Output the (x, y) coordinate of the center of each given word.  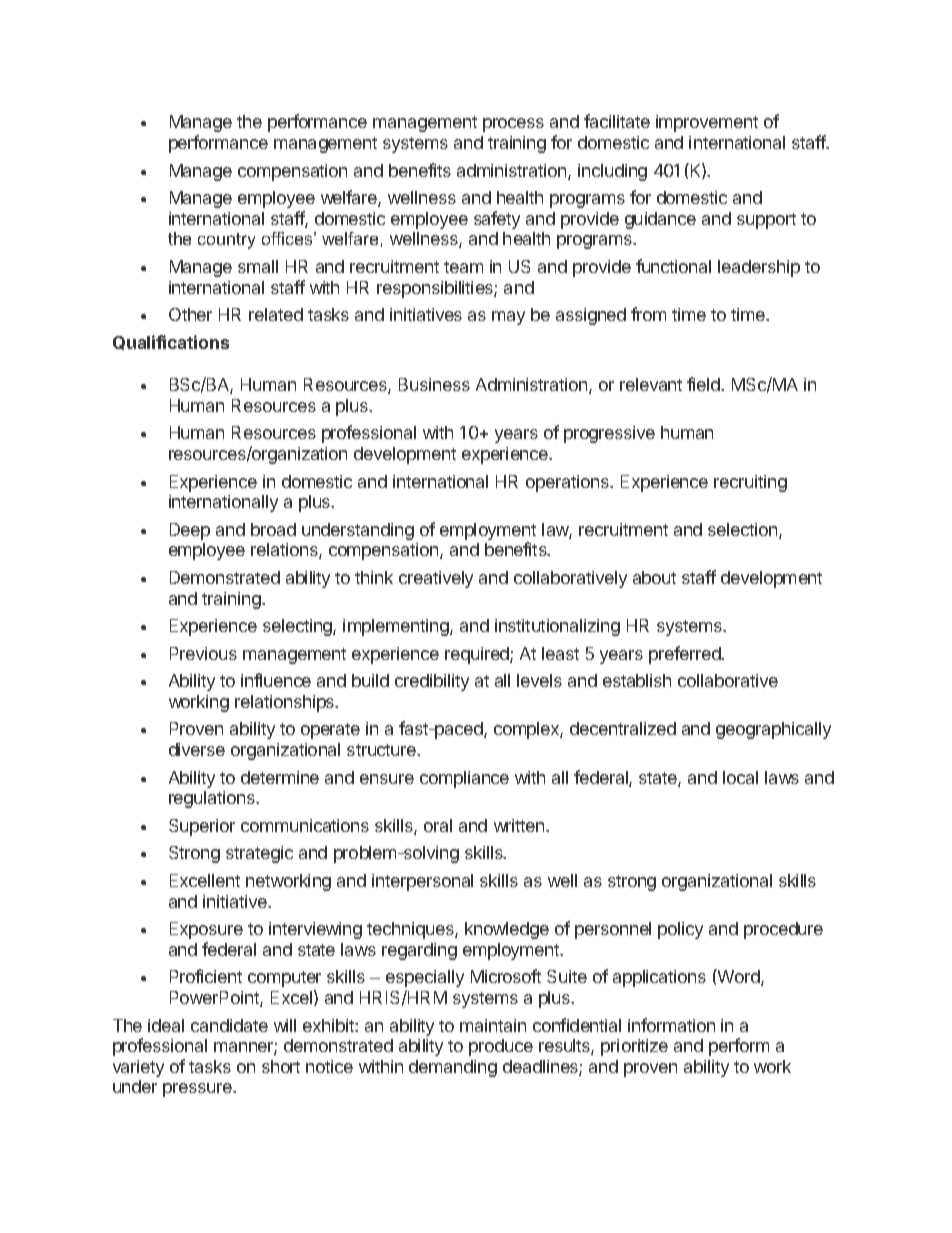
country (226, 241)
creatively (436, 579)
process (513, 125)
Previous (203, 653)
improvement (707, 123)
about (654, 577)
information (671, 1025)
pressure (198, 1090)
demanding (453, 1068)
